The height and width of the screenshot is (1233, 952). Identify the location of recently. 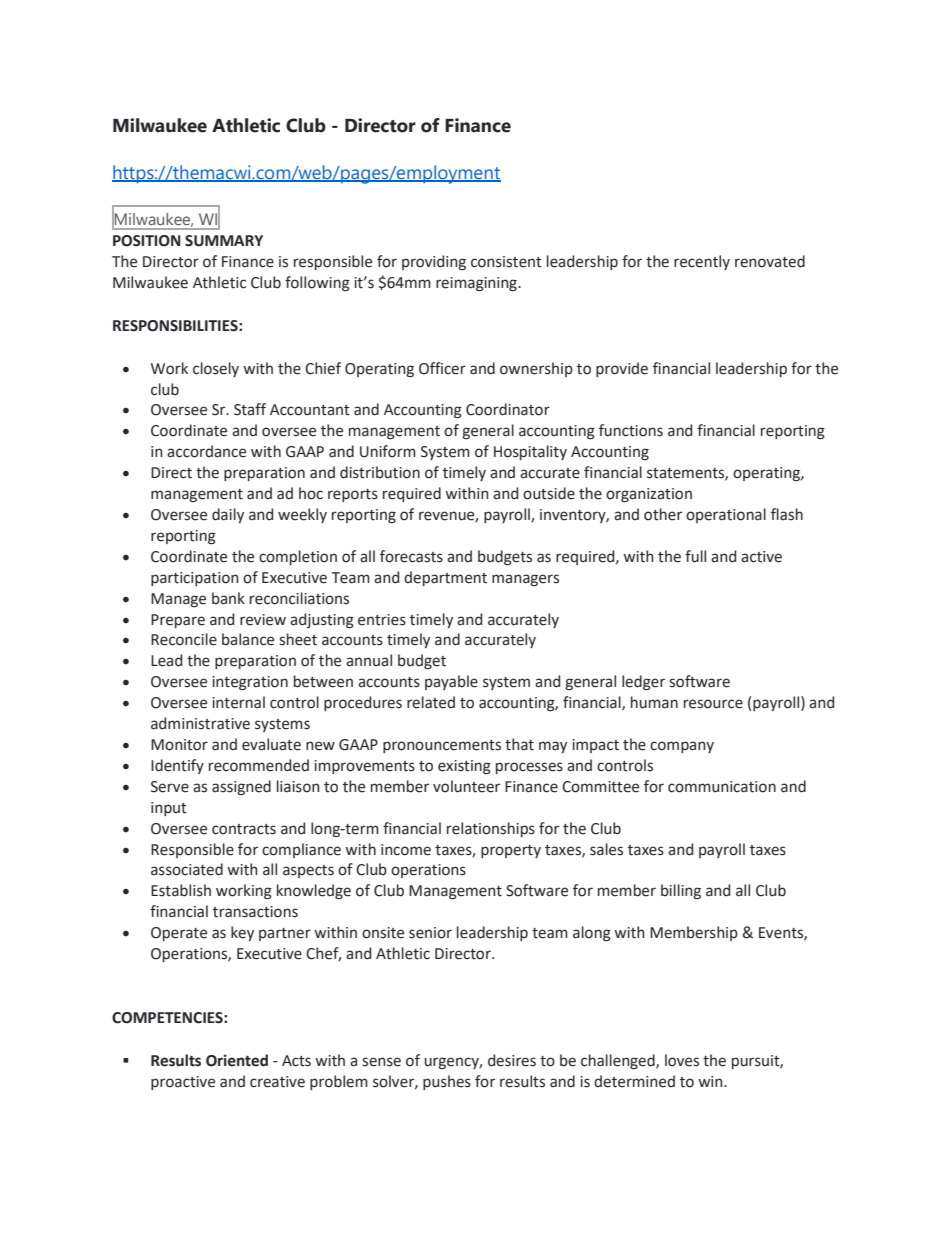
(702, 262).
